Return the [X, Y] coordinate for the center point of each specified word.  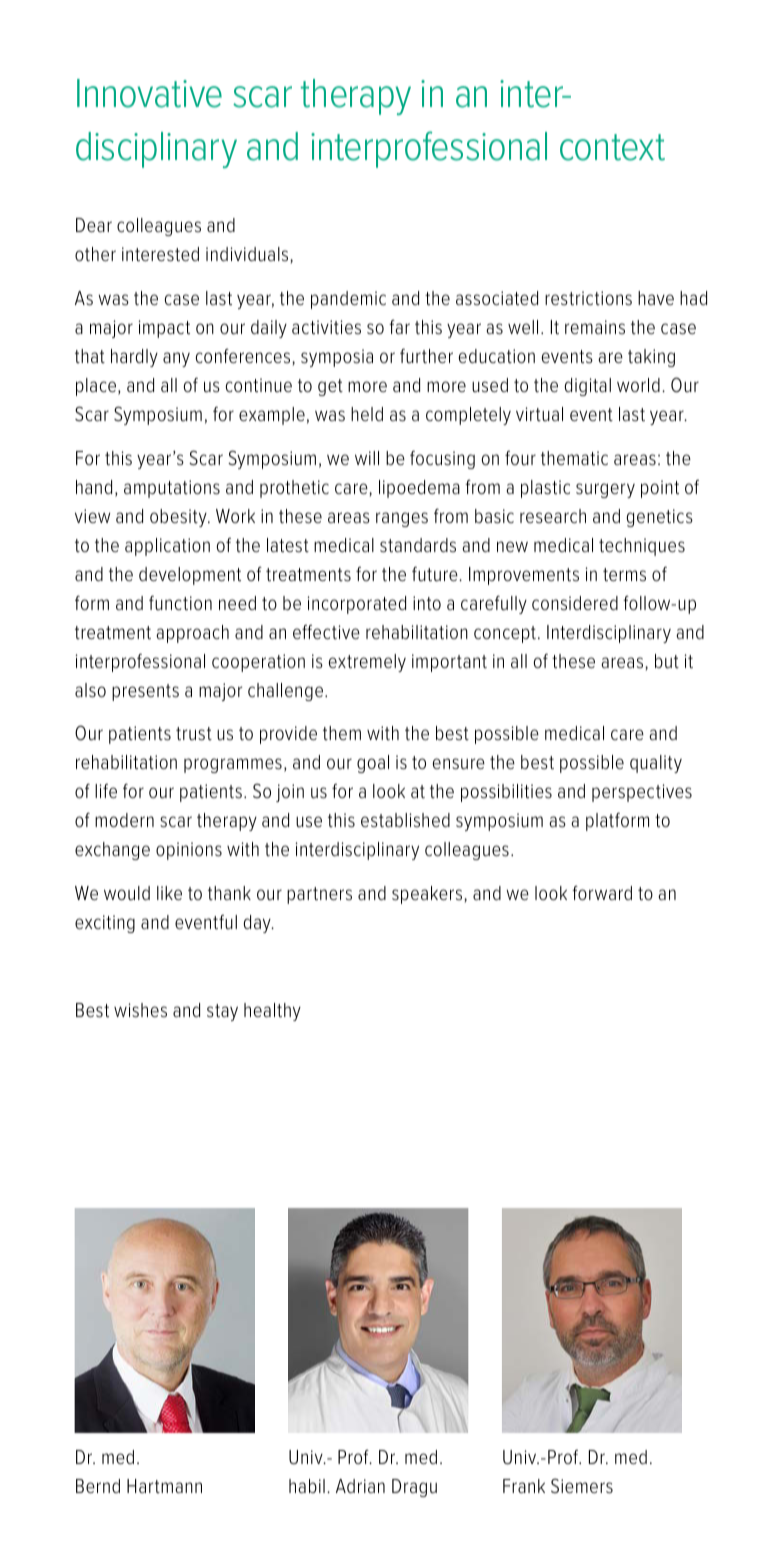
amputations [172, 489]
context [612, 147]
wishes [140, 1010]
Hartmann [164, 1486]
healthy [272, 1012]
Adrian [360, 1486]
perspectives [642, 793]
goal [373, 764]
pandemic [348, 300]
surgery [605, 490]
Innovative [149, 93]
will [367, 458]
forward [602, 892]
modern [124, 820]
